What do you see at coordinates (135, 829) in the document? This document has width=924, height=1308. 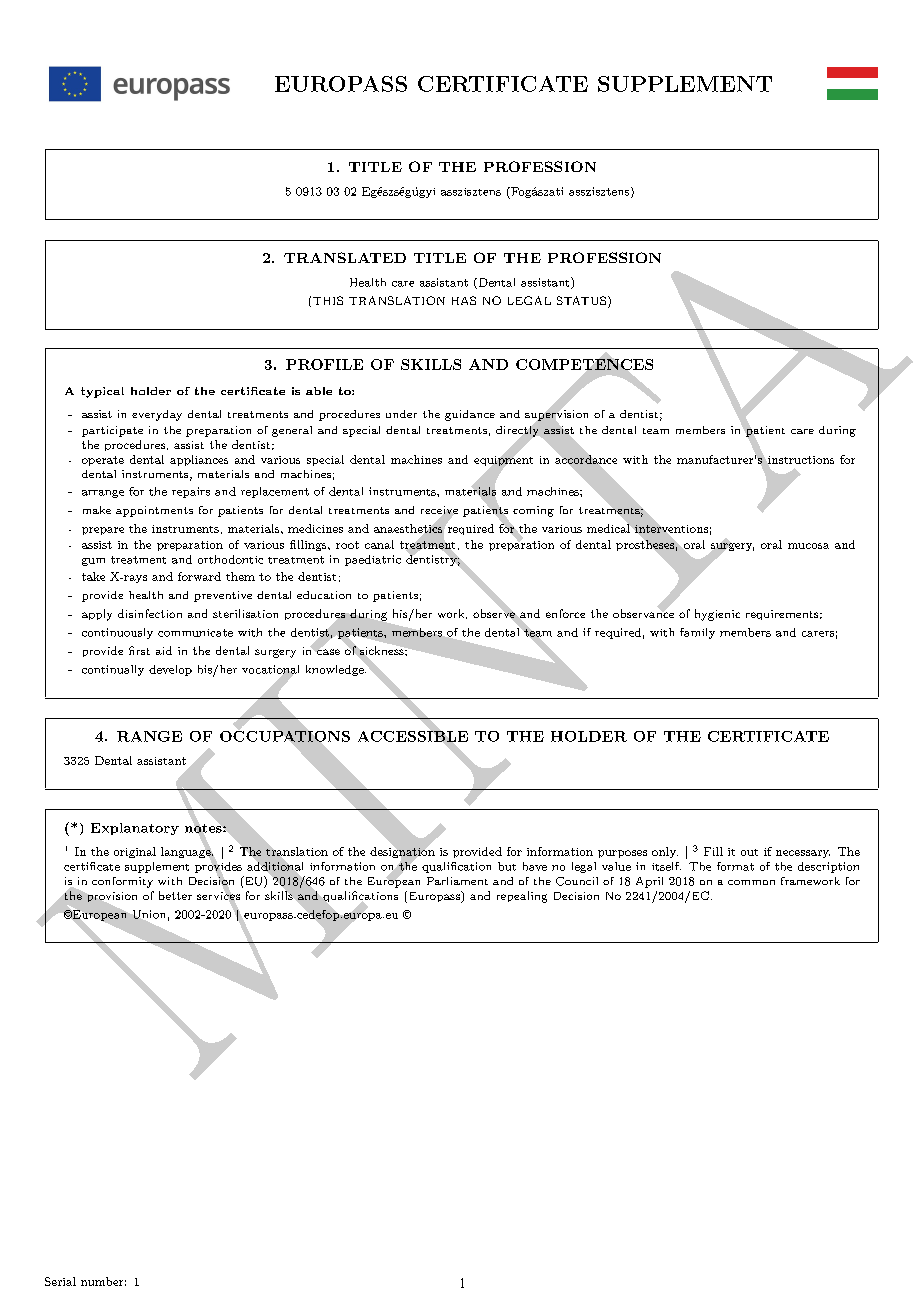 I see `Explanatory` at bounding box center [135, 829].
